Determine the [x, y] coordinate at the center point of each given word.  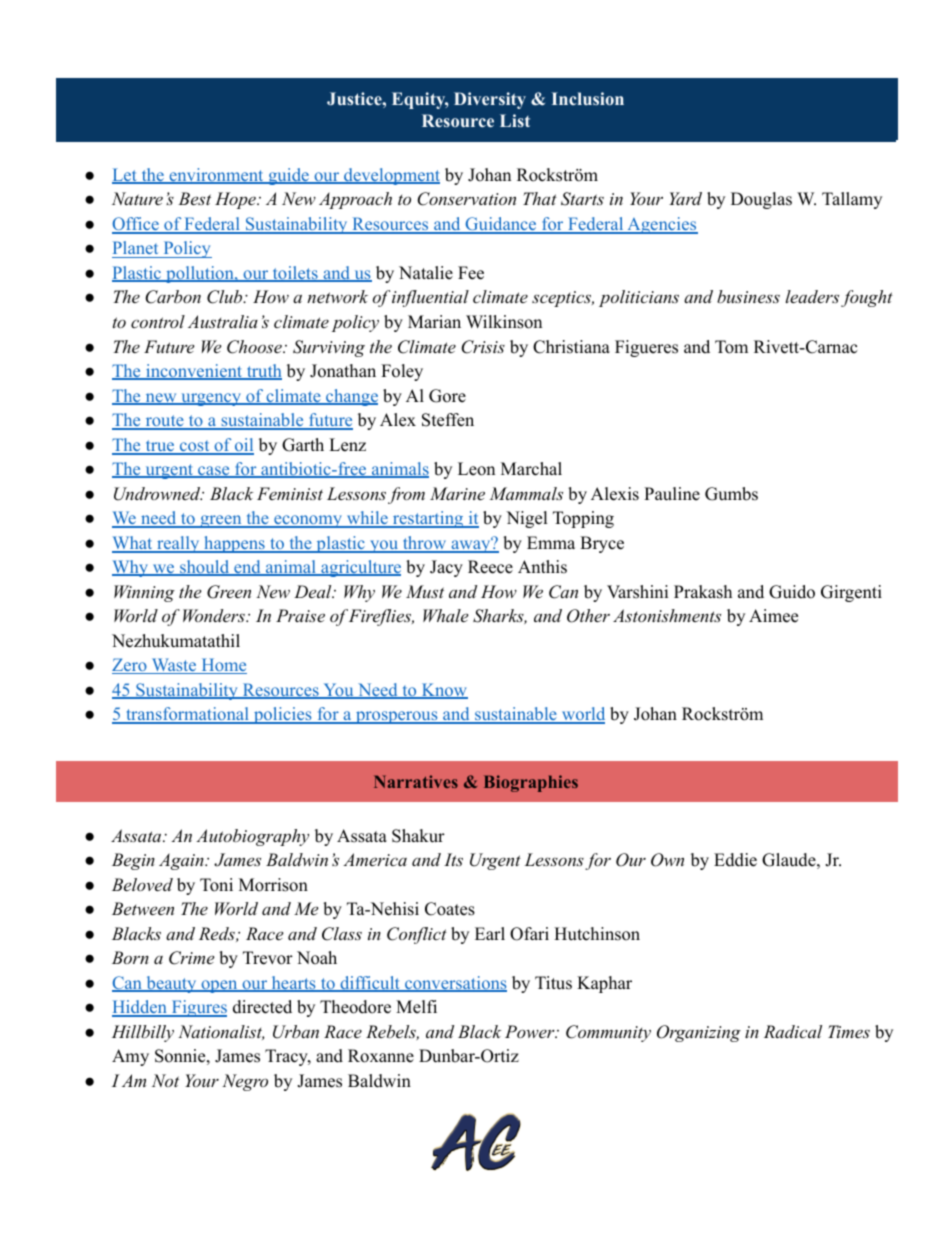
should [205, 568]
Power [531, 1031]
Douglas [761, 200]
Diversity [490, 100]
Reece [490, 567]
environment [216, 176]
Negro [245, 1082]
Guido [792, 592]
